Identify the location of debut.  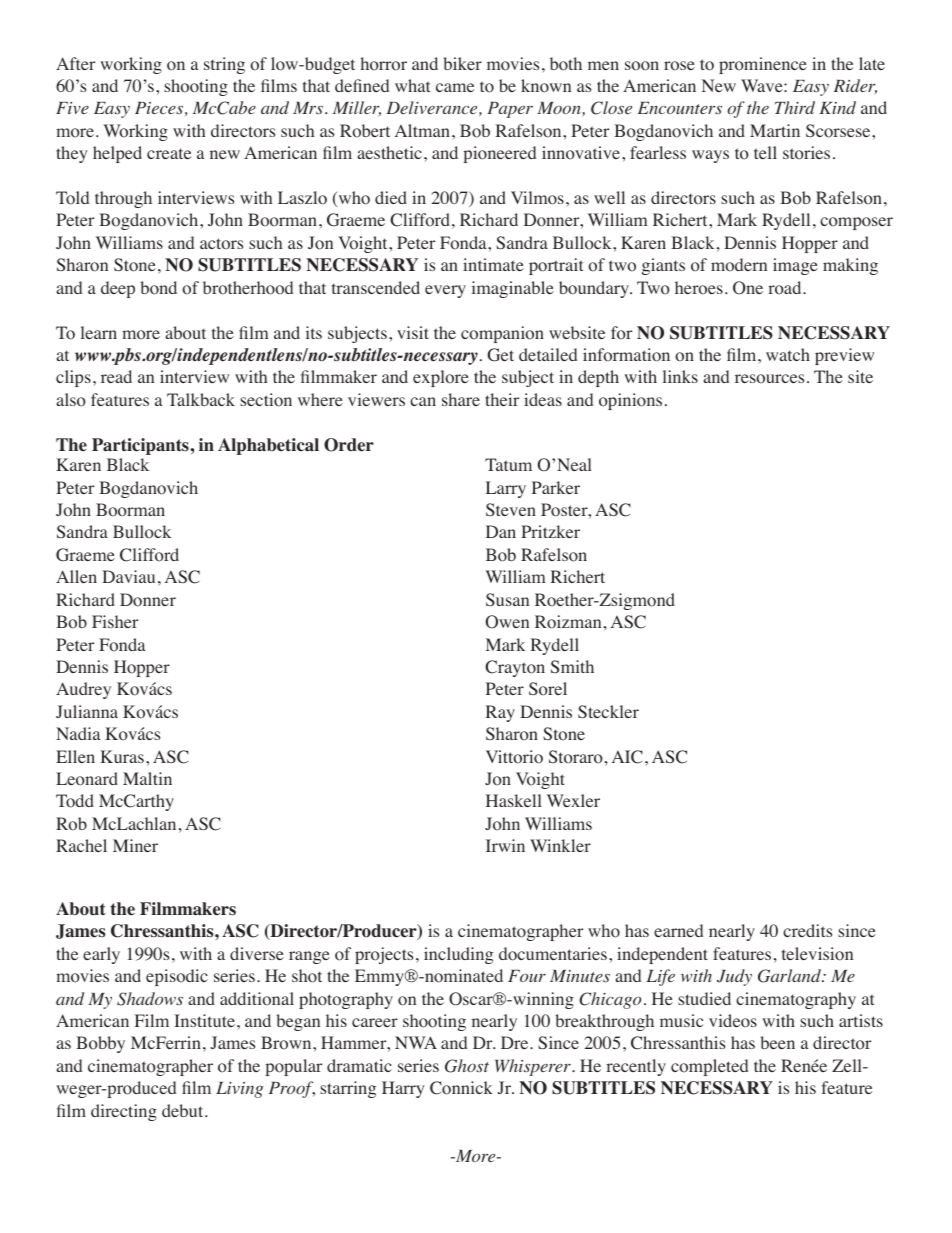
(184, 1110).
